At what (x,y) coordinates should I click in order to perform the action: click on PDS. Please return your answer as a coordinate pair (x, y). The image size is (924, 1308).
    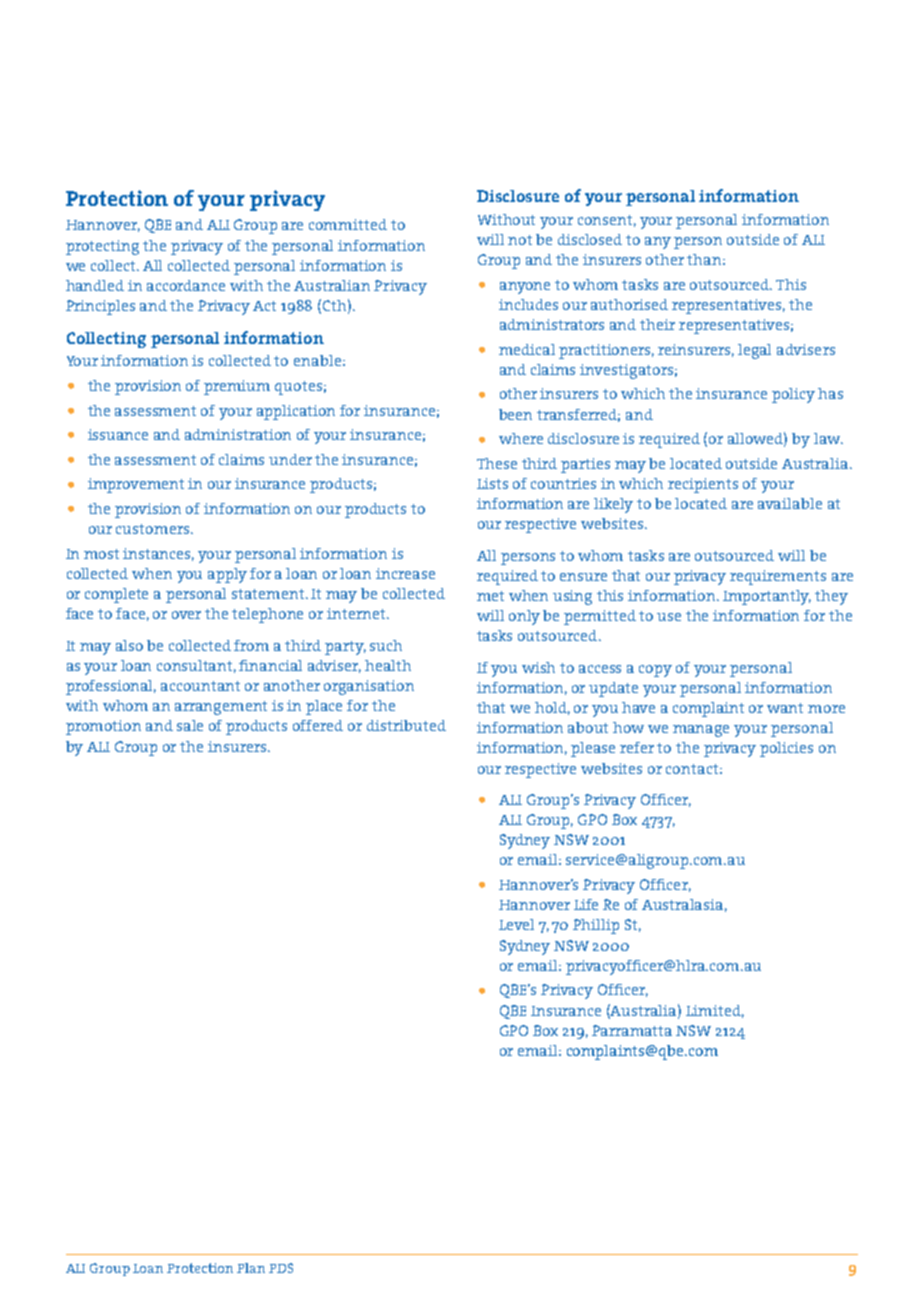
    Looking at the image, I should click on (281, 1268).
